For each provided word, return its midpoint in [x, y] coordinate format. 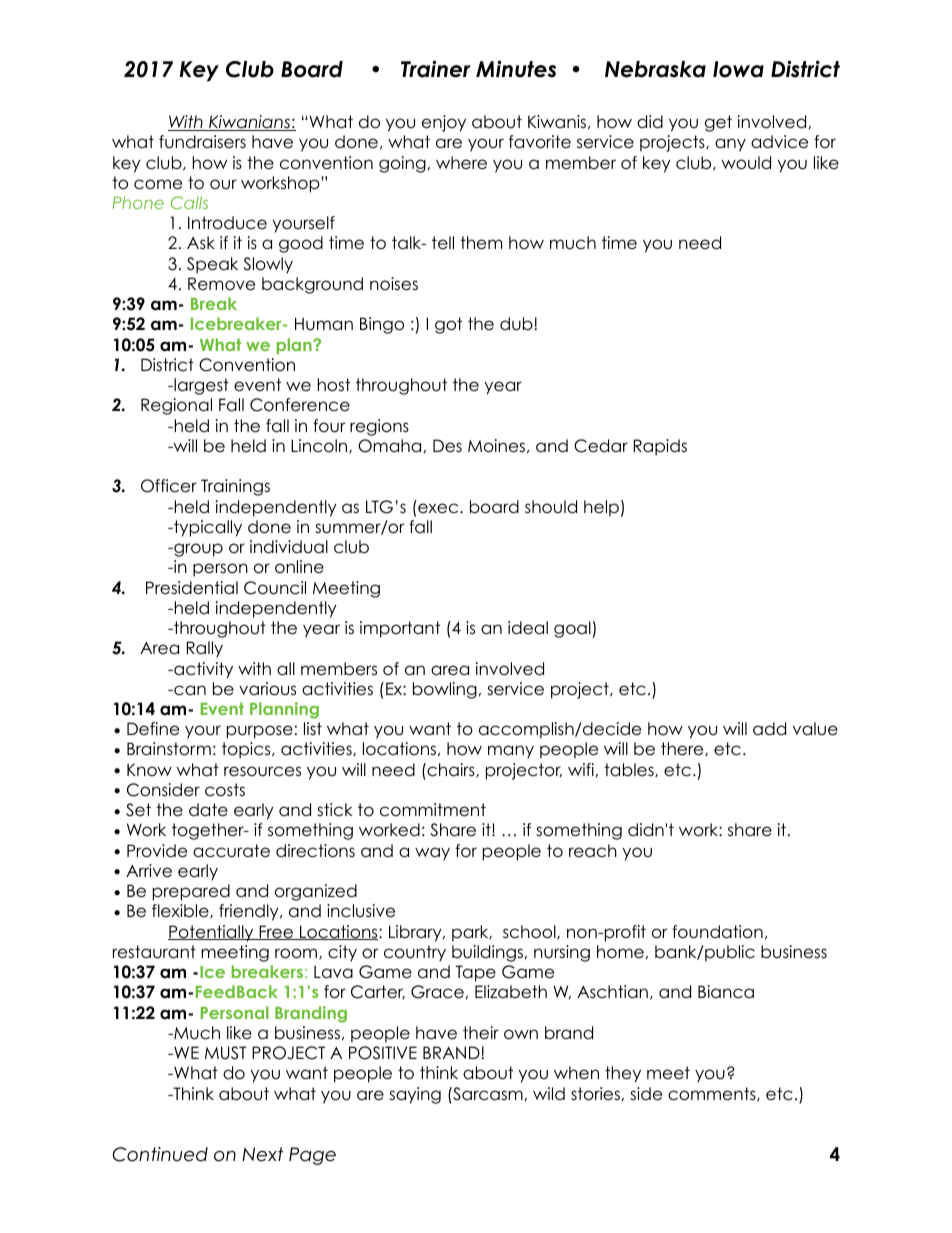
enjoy [444, 123]
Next [263, 1154]
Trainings [235, 487]
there [683, 749]
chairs [451, 770]
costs [225, 790]
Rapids [660, 447]
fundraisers [202, 142]
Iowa [738, 69]
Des [447, 446]
